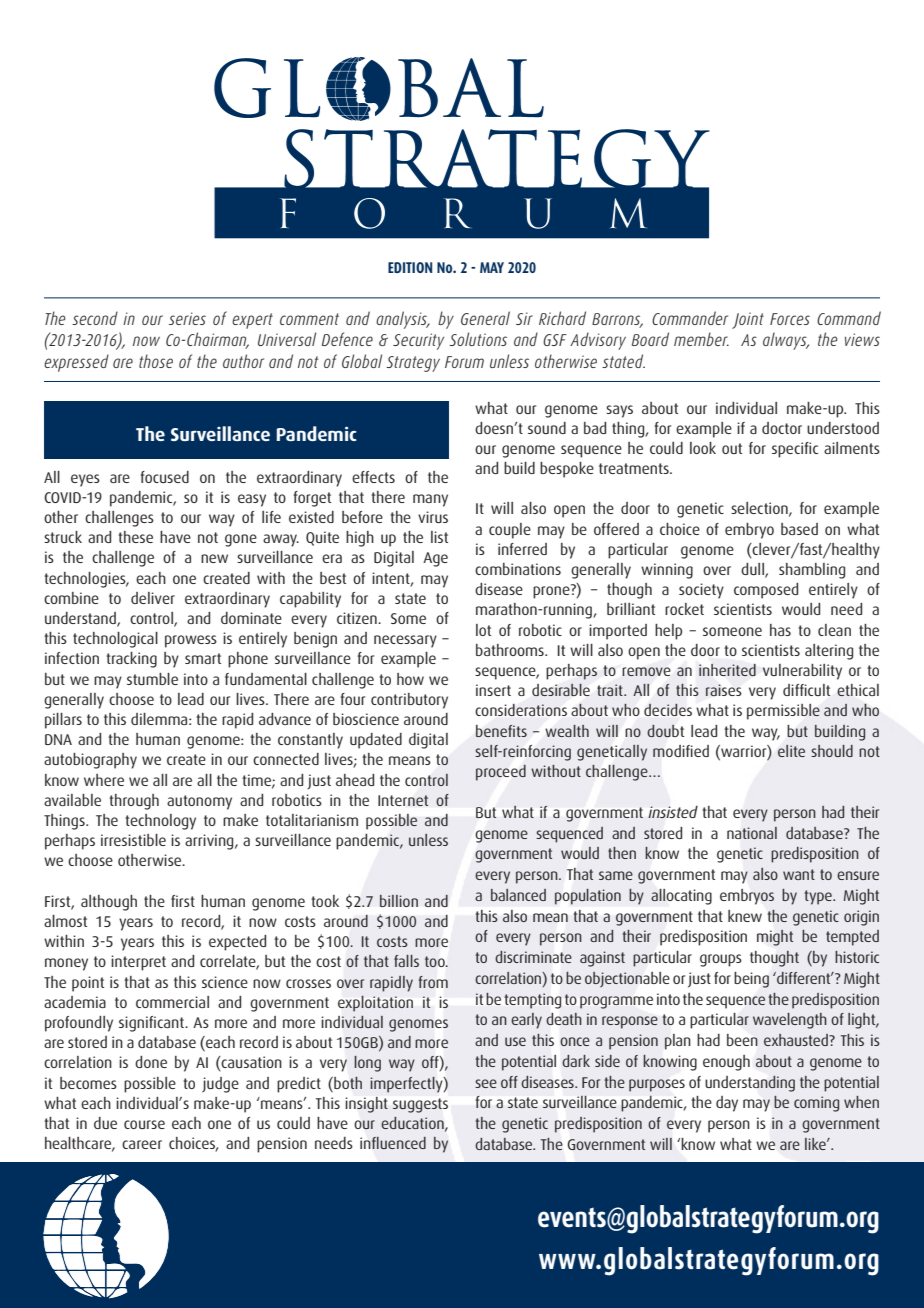  I want to click on Age, so click(435, 559).
